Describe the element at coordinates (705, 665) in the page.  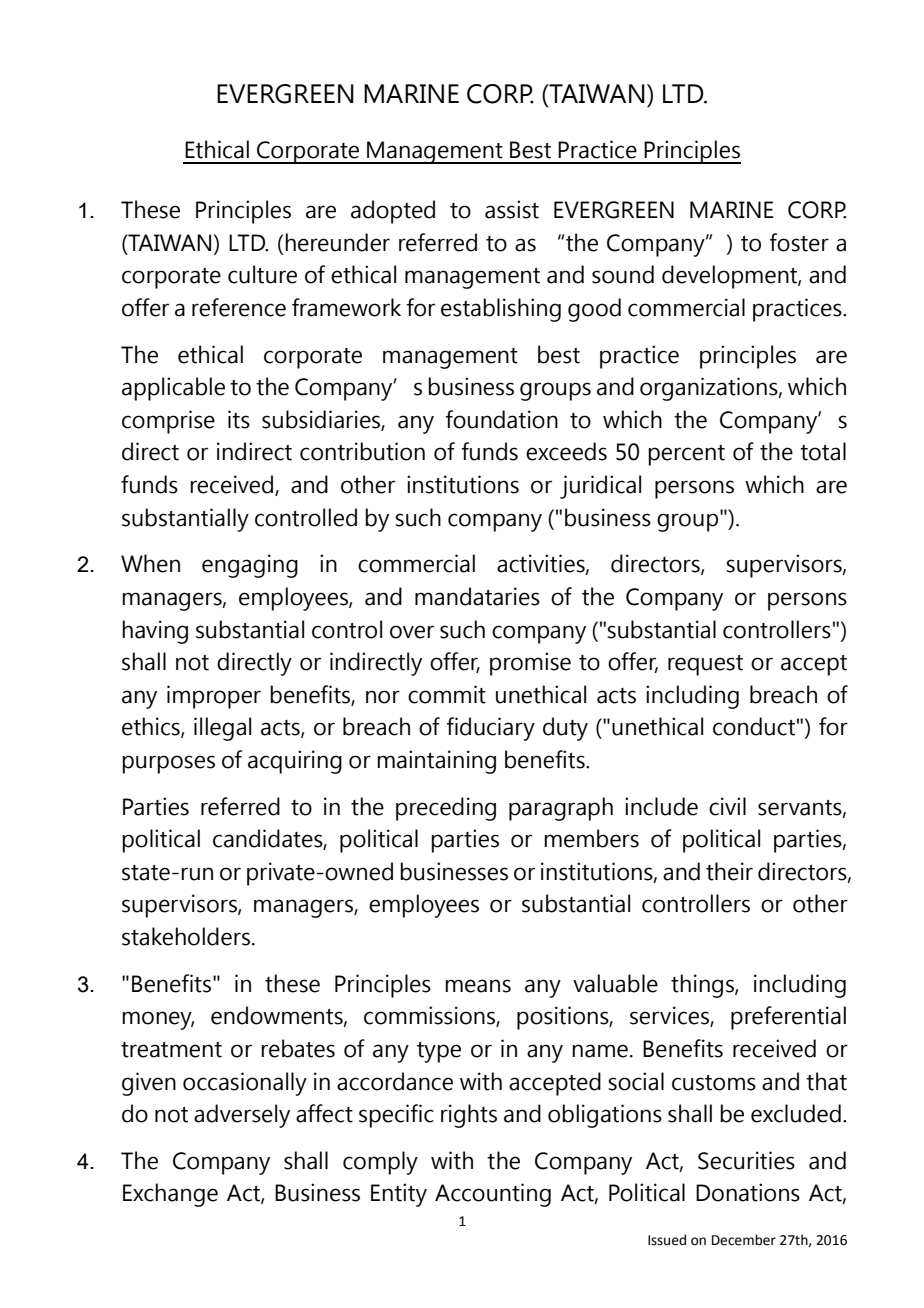
I see `request` at that location.
